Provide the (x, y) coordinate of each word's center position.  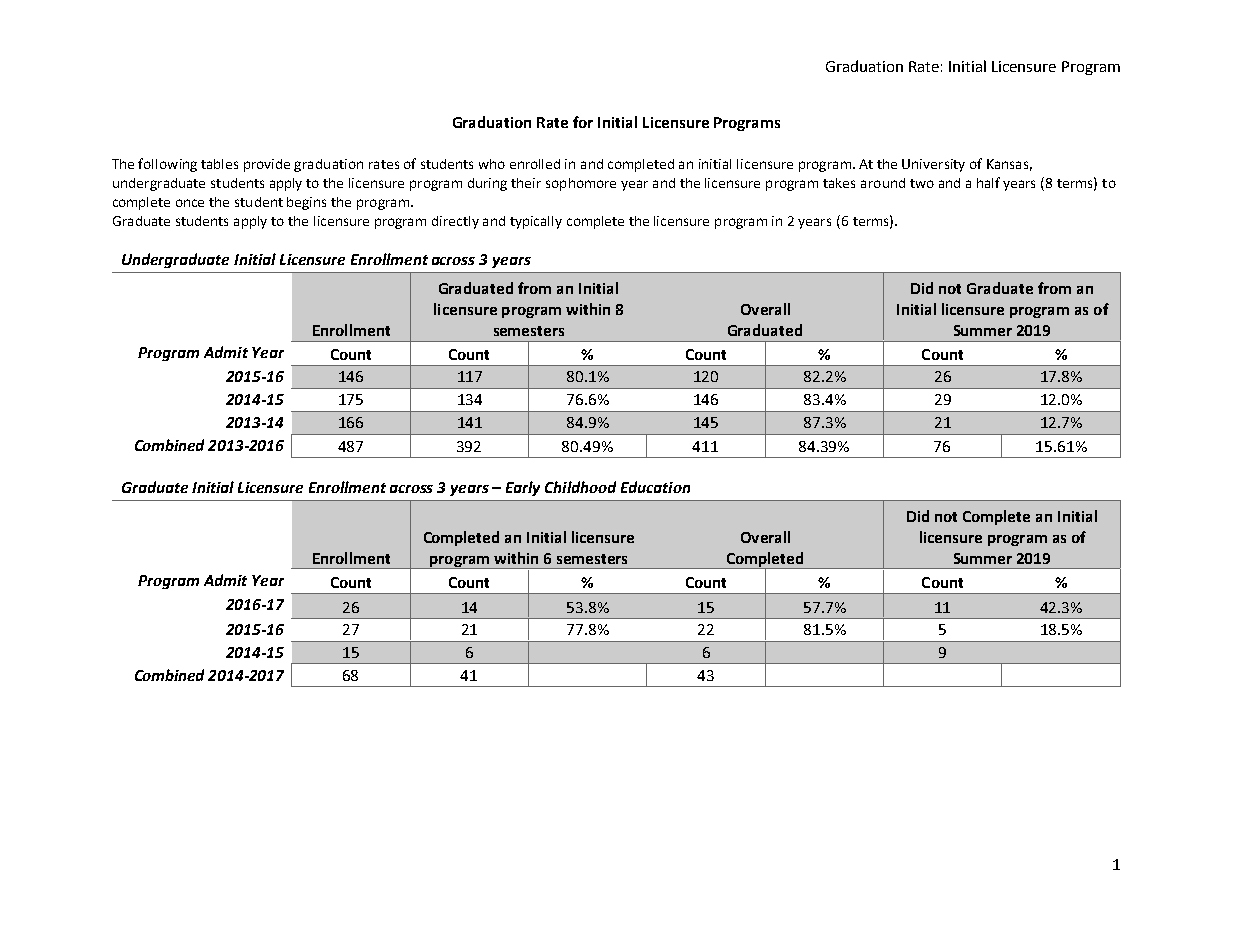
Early (523, 488)
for (583, 122)
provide (267, 165)
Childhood (580, 487)
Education (655, 487)
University (933, 165)
